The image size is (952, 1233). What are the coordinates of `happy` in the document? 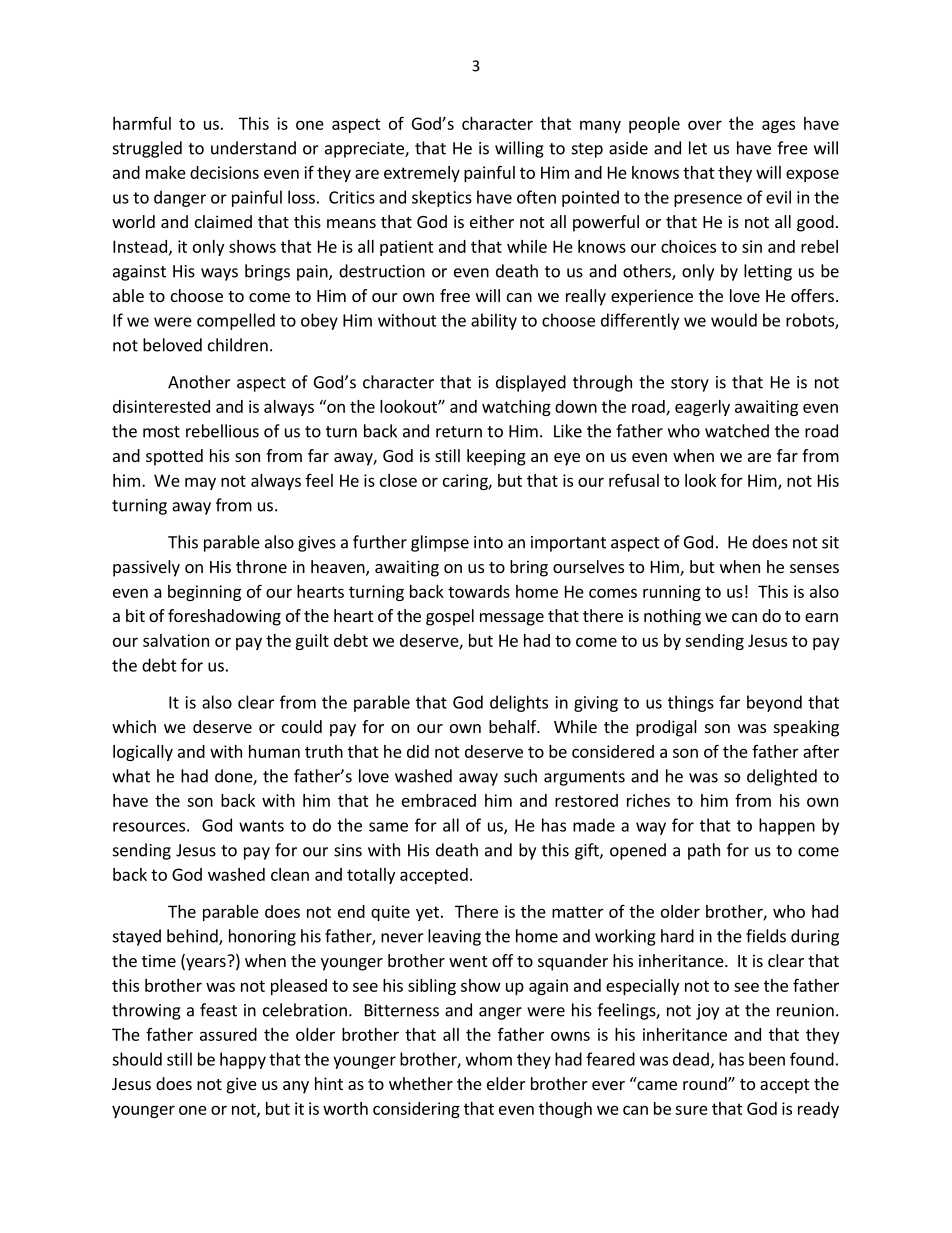 It's located at (243, 1060).
